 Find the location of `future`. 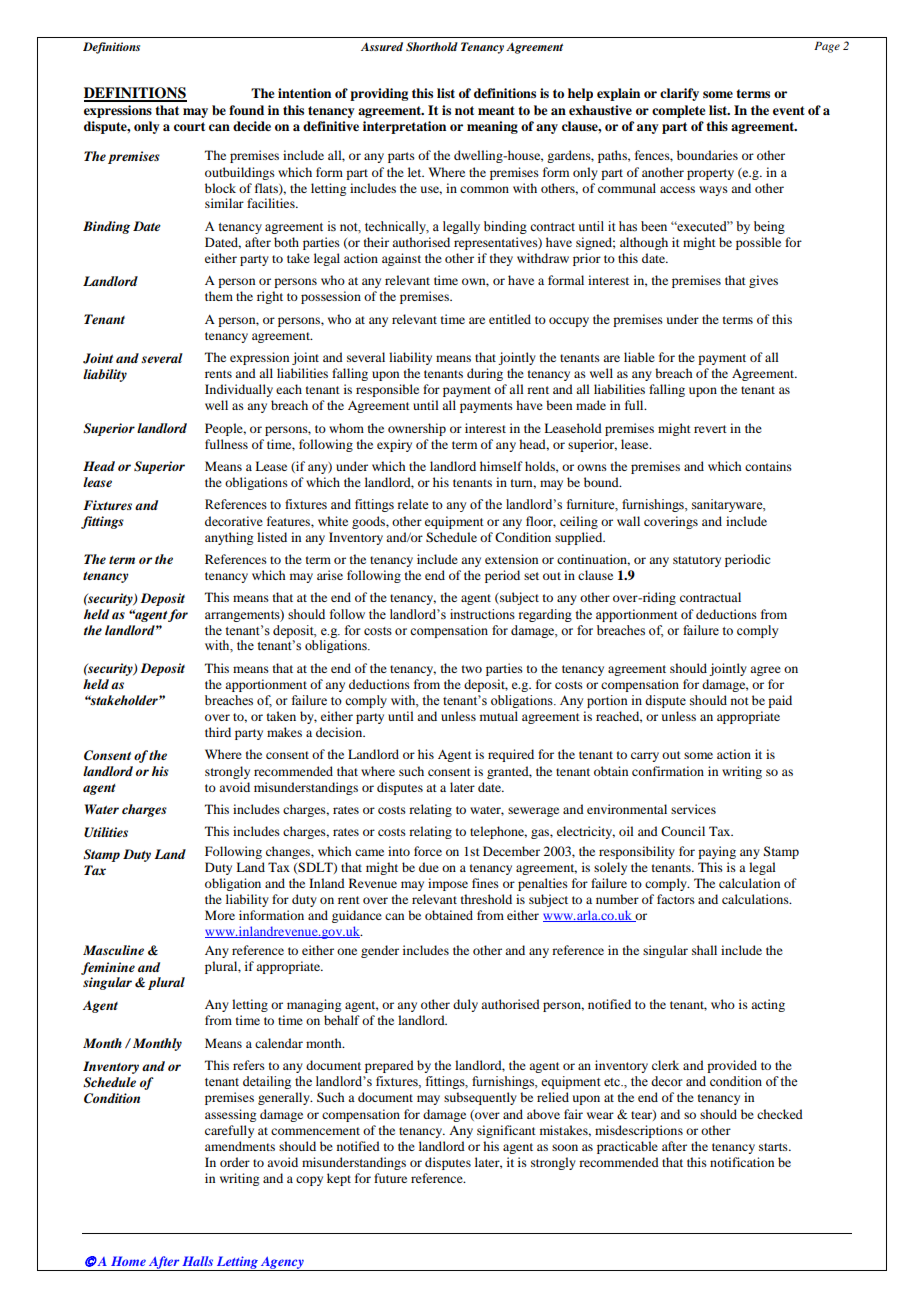

future is located at coordinates (390, 1178).
